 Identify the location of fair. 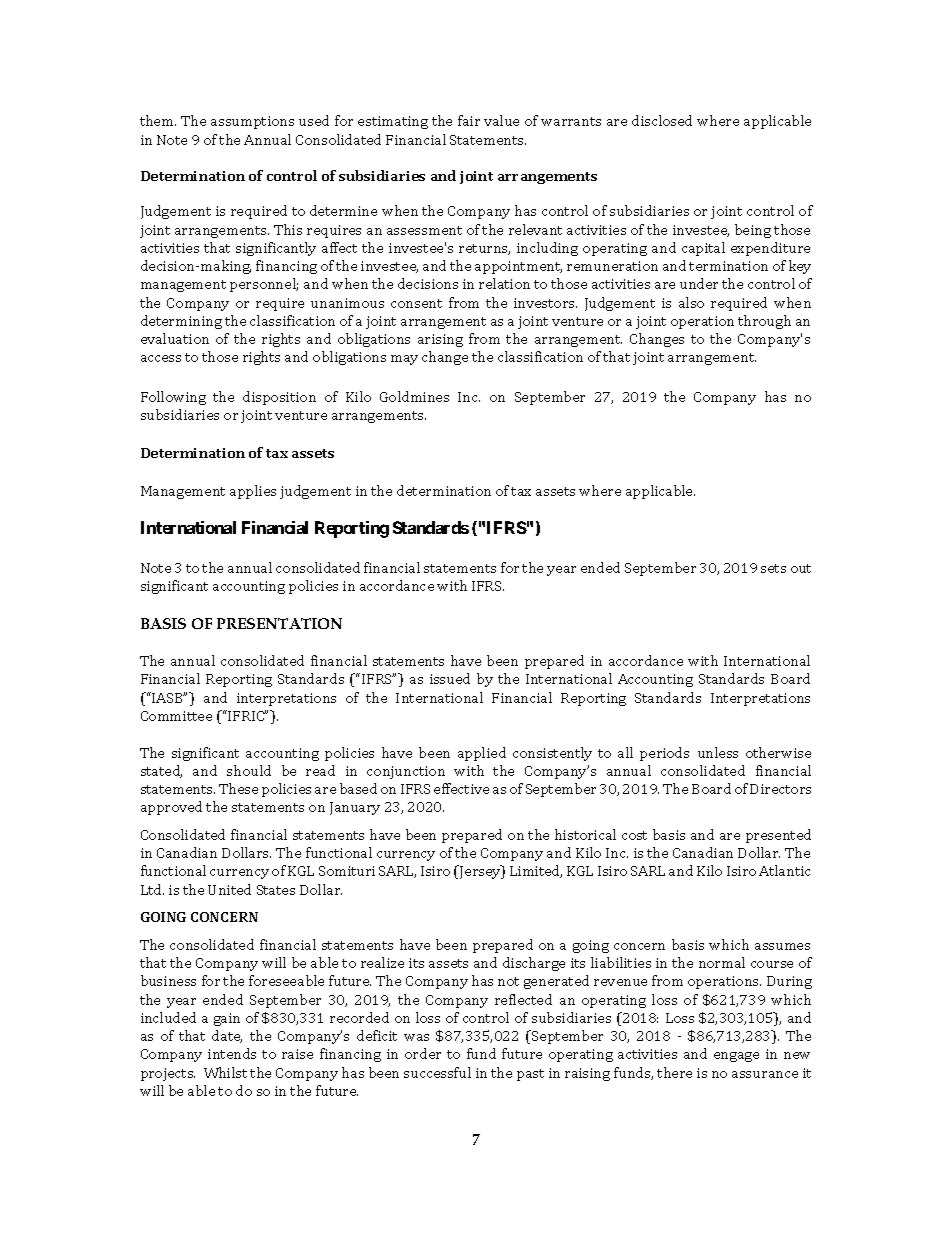
(469, 120).
